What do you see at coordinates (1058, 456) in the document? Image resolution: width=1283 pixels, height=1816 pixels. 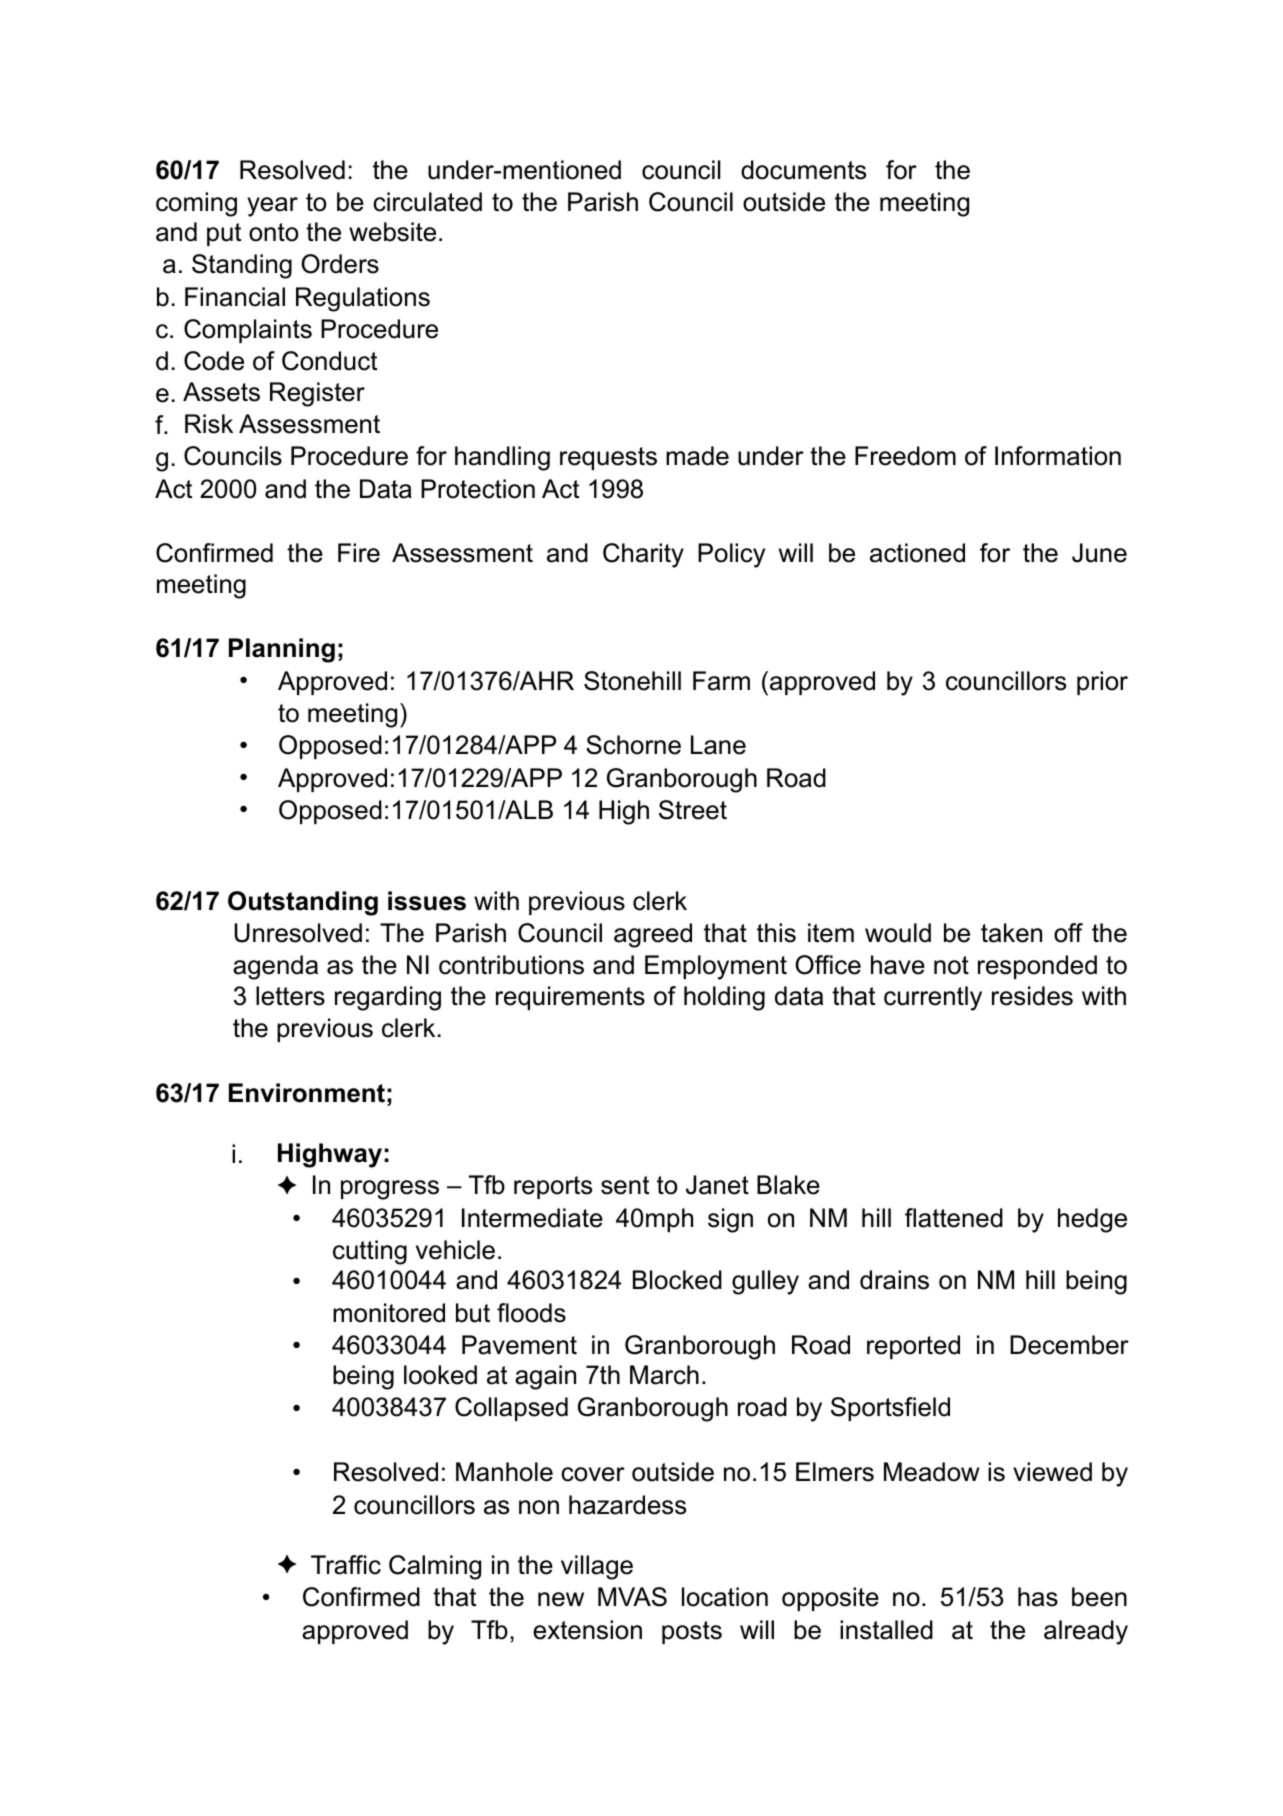 I see `Information` at bounding box center [1058, 456].
